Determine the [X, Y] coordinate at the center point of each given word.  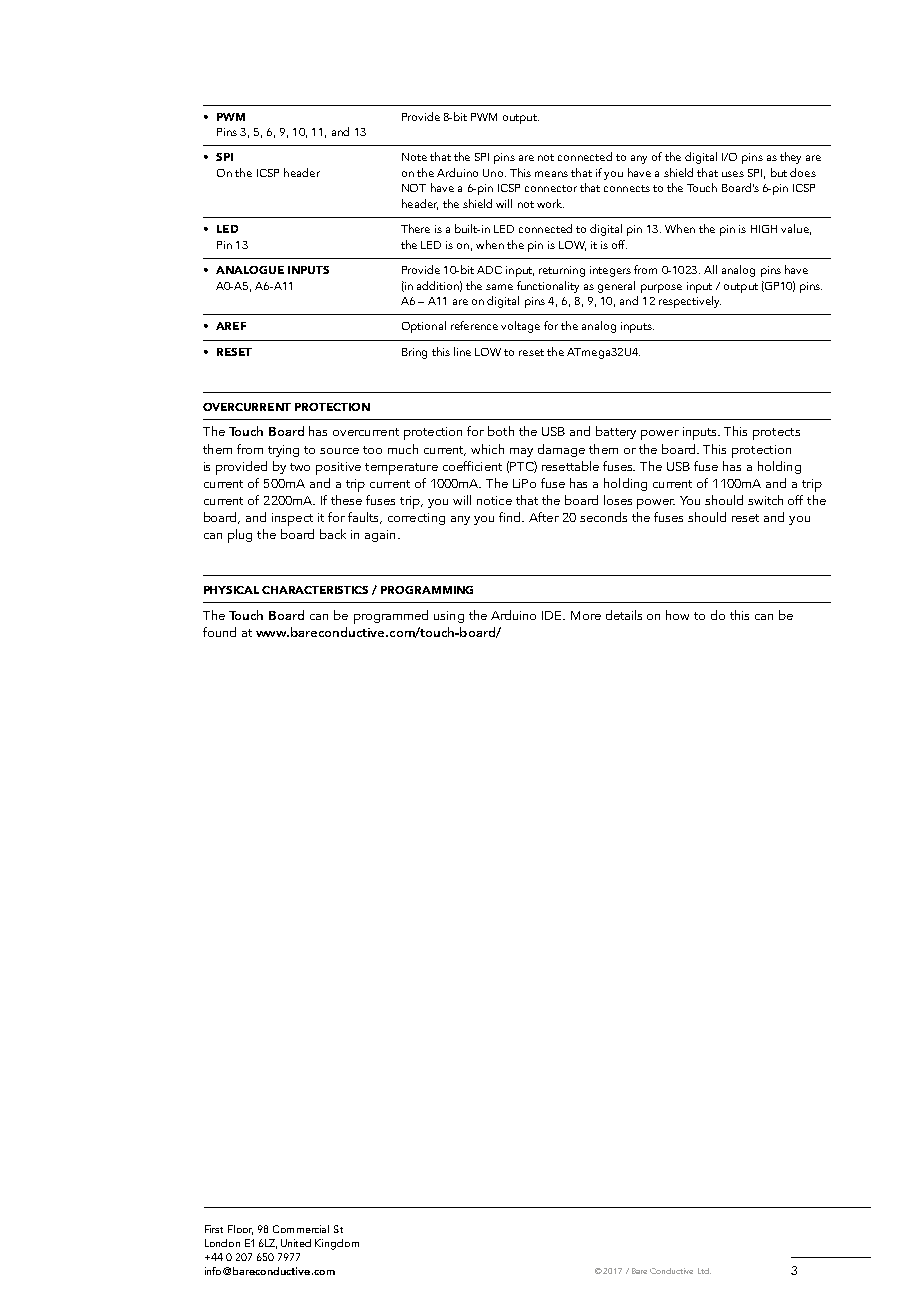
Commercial [301, 1229]
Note [414, 157]
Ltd [704, 1271]
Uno [494, 173]
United [296, 1243]
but [779, 172]
